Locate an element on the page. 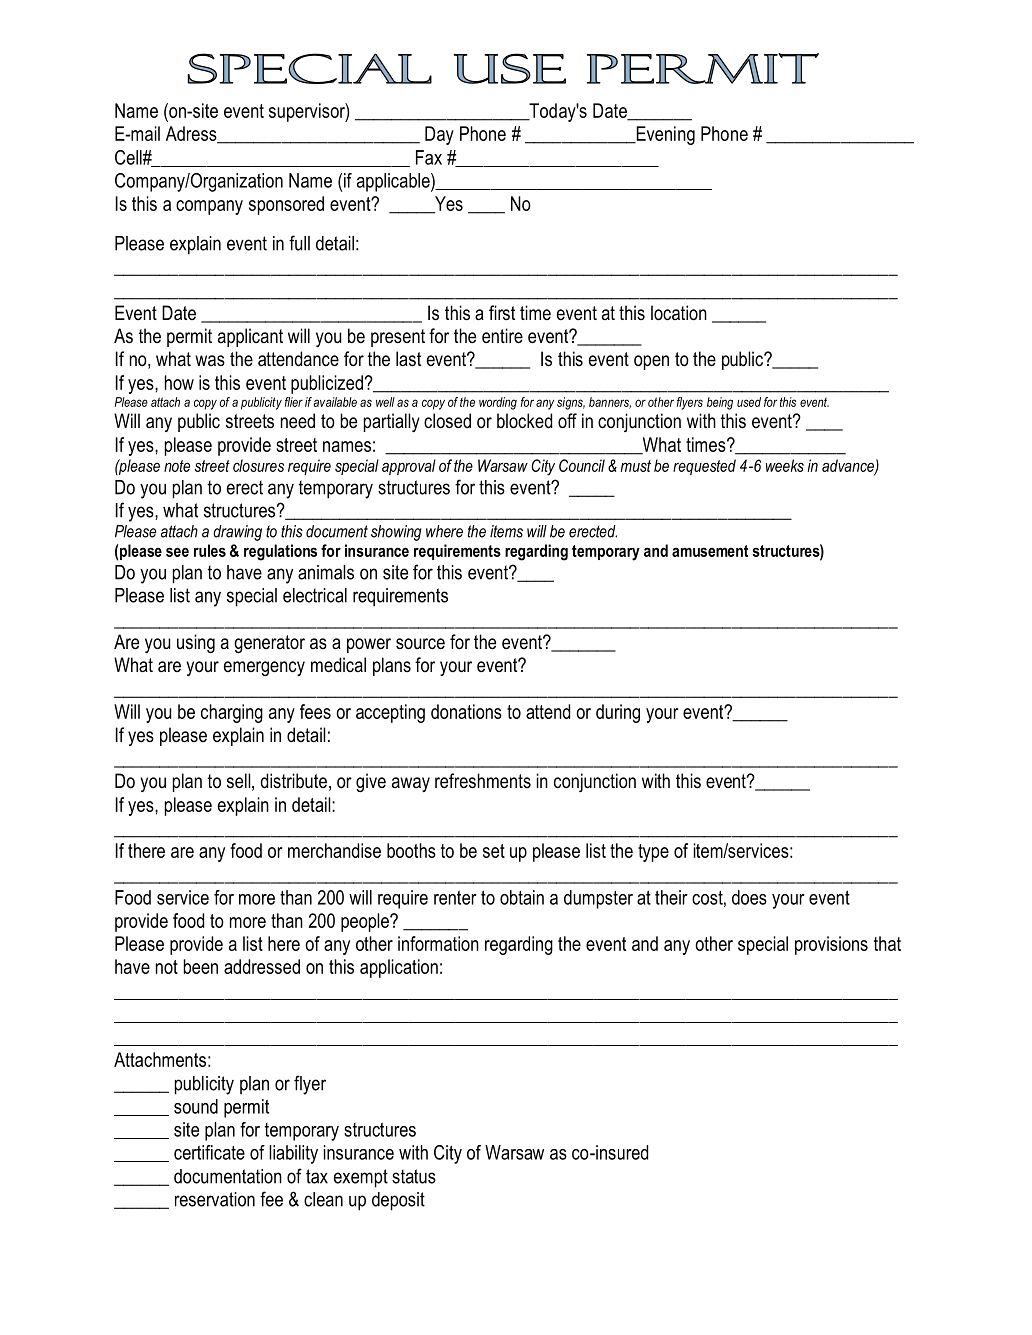 This document has width=1032, height=1335. during is located at coordinates (618, 713).
